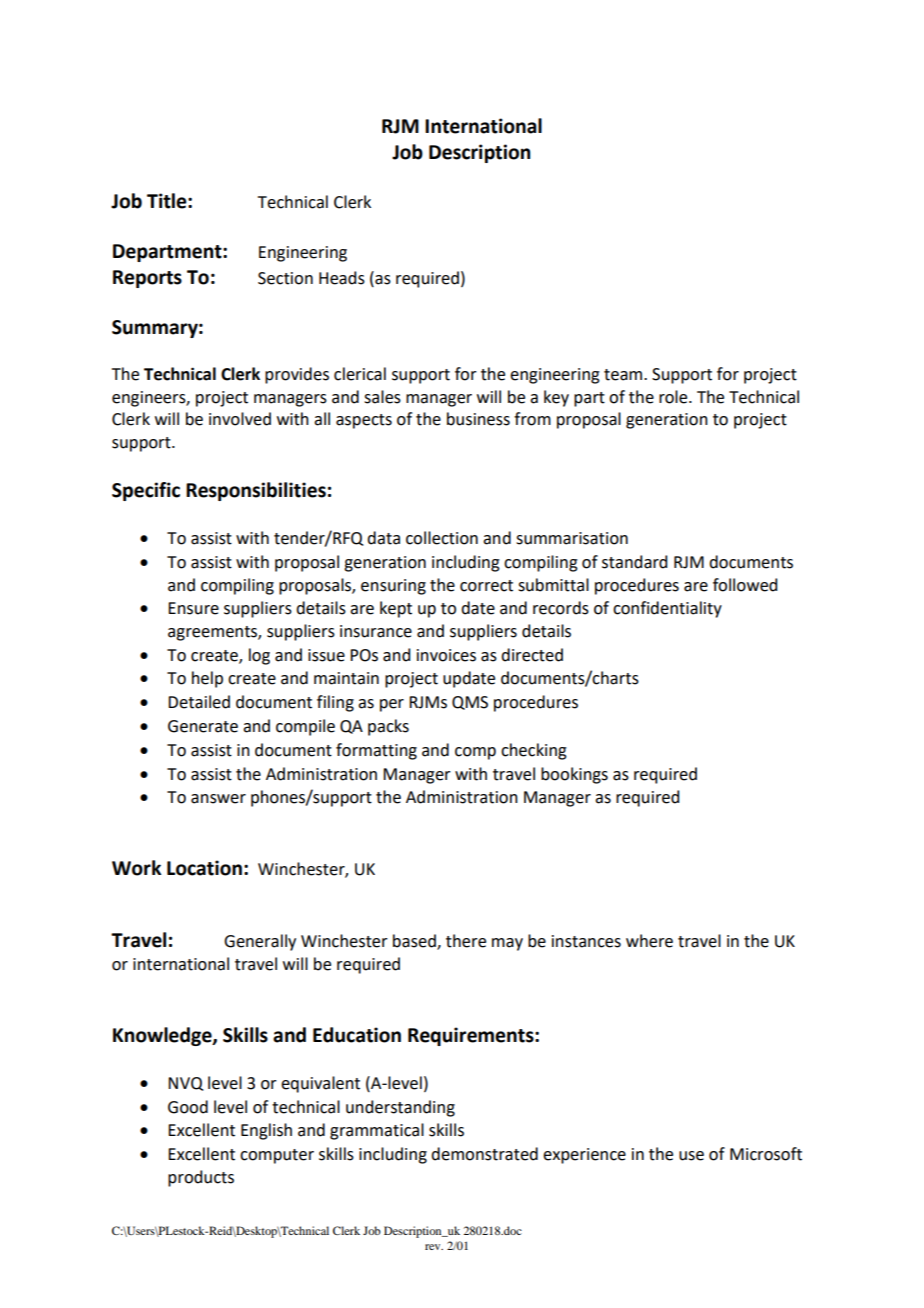 The height and width of the page is (1308, 924). I want to click on team, so click(623, 375).
